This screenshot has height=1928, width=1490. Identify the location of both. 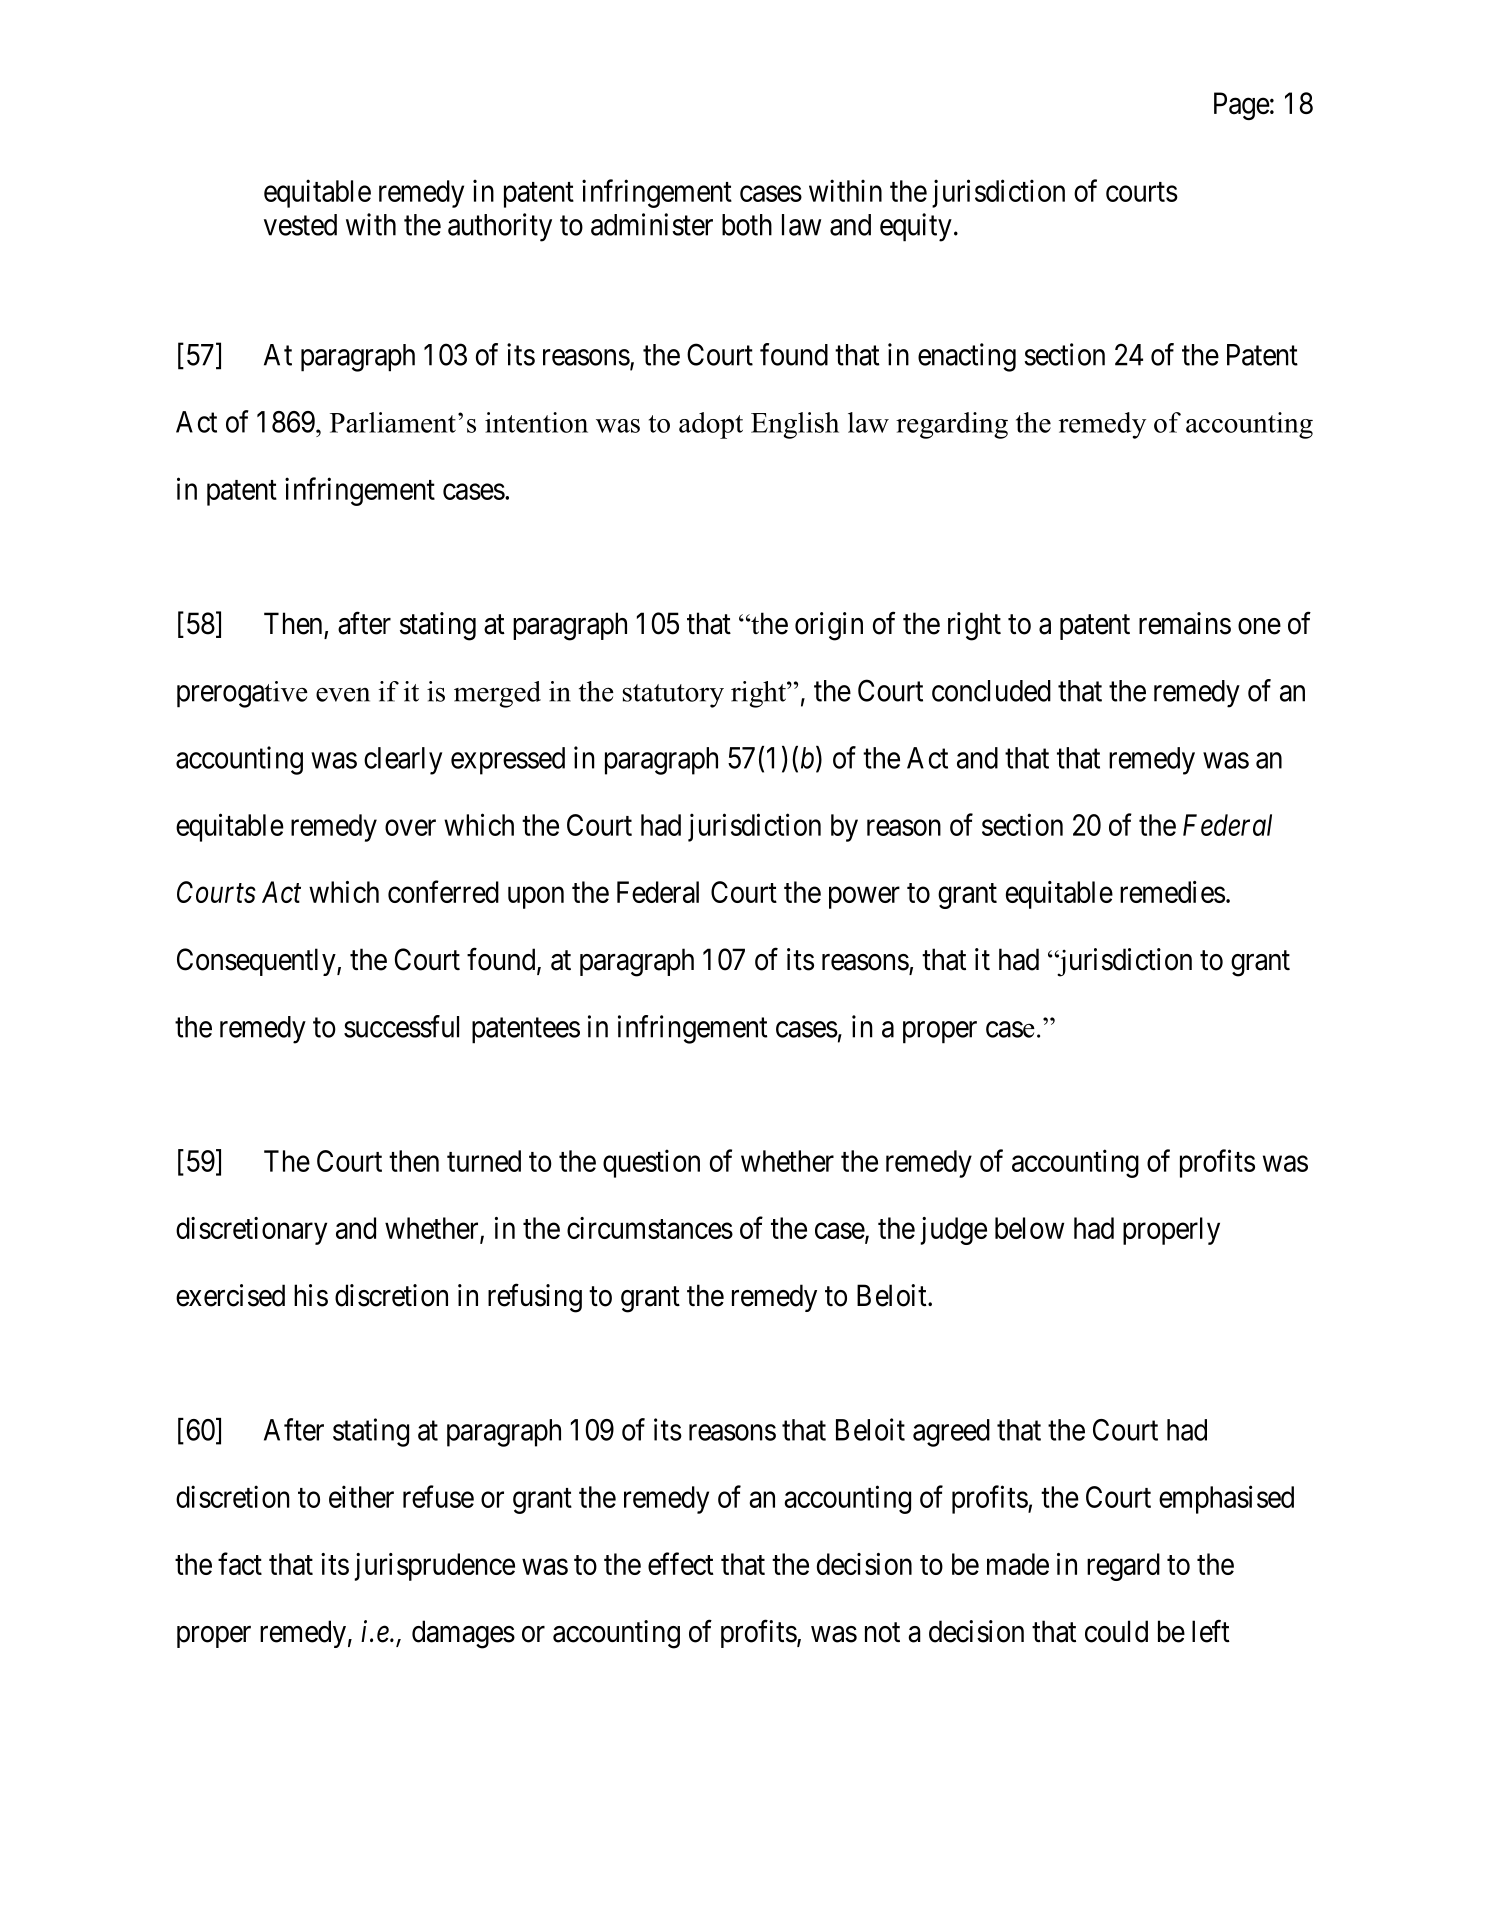
(747, 225).
